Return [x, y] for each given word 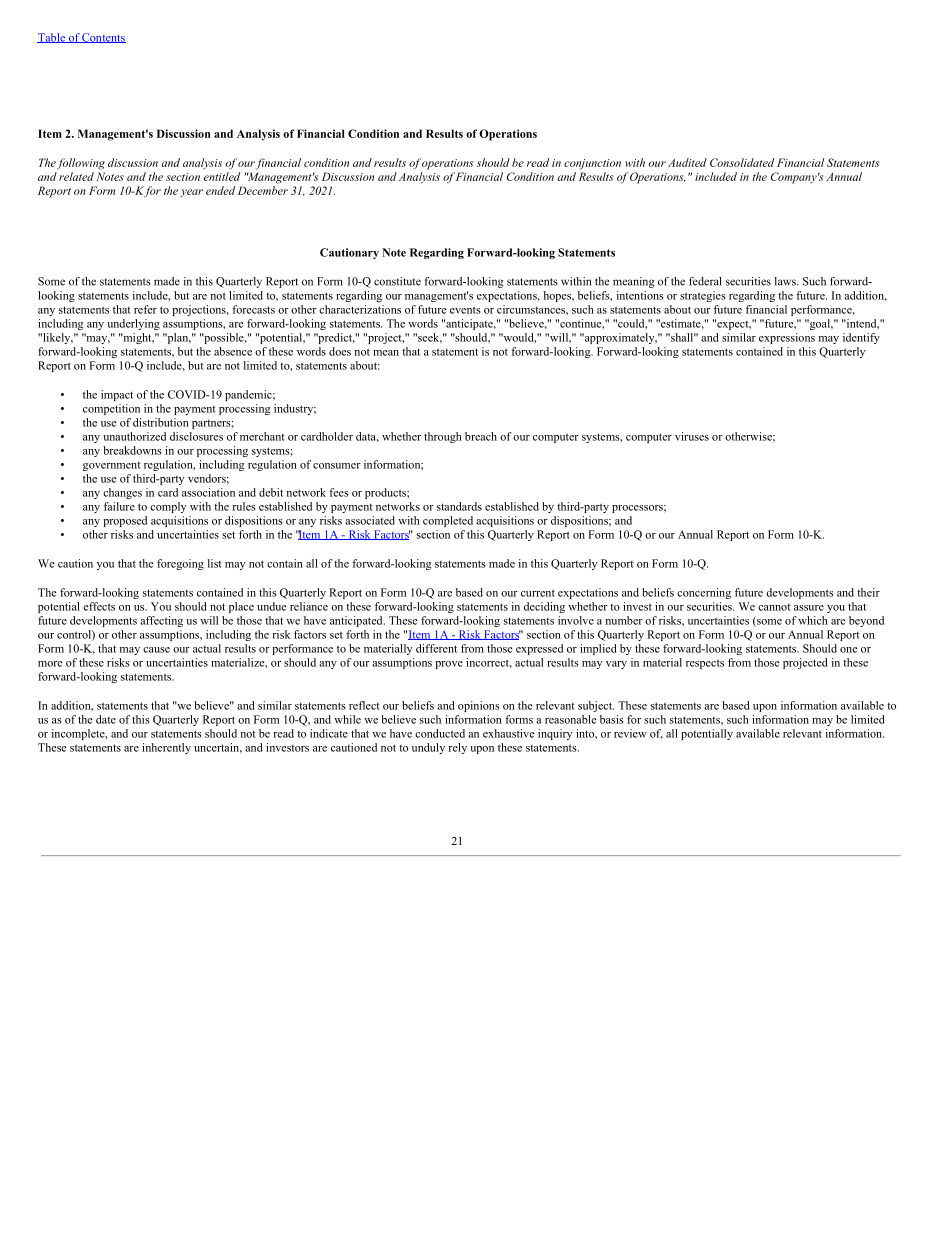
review [630, 733]
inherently [166, 748]
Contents [103, 38]
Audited [687, 162]
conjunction [592, 164]
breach [481, 436]
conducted [440, 733]
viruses [692, 436]
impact [117, 395]
